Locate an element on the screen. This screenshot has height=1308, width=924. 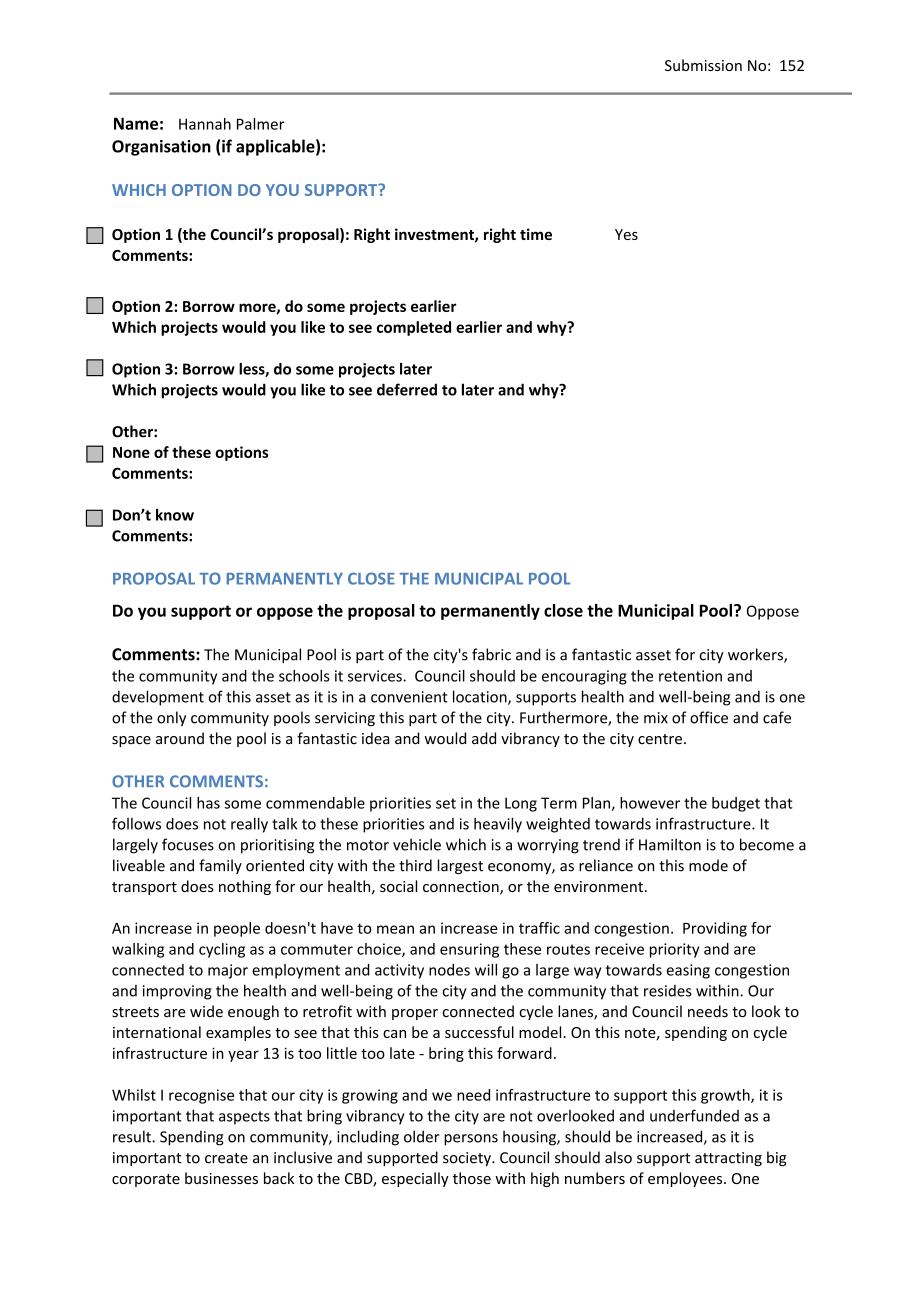
Hannah is located at coordinates (205, 124).
